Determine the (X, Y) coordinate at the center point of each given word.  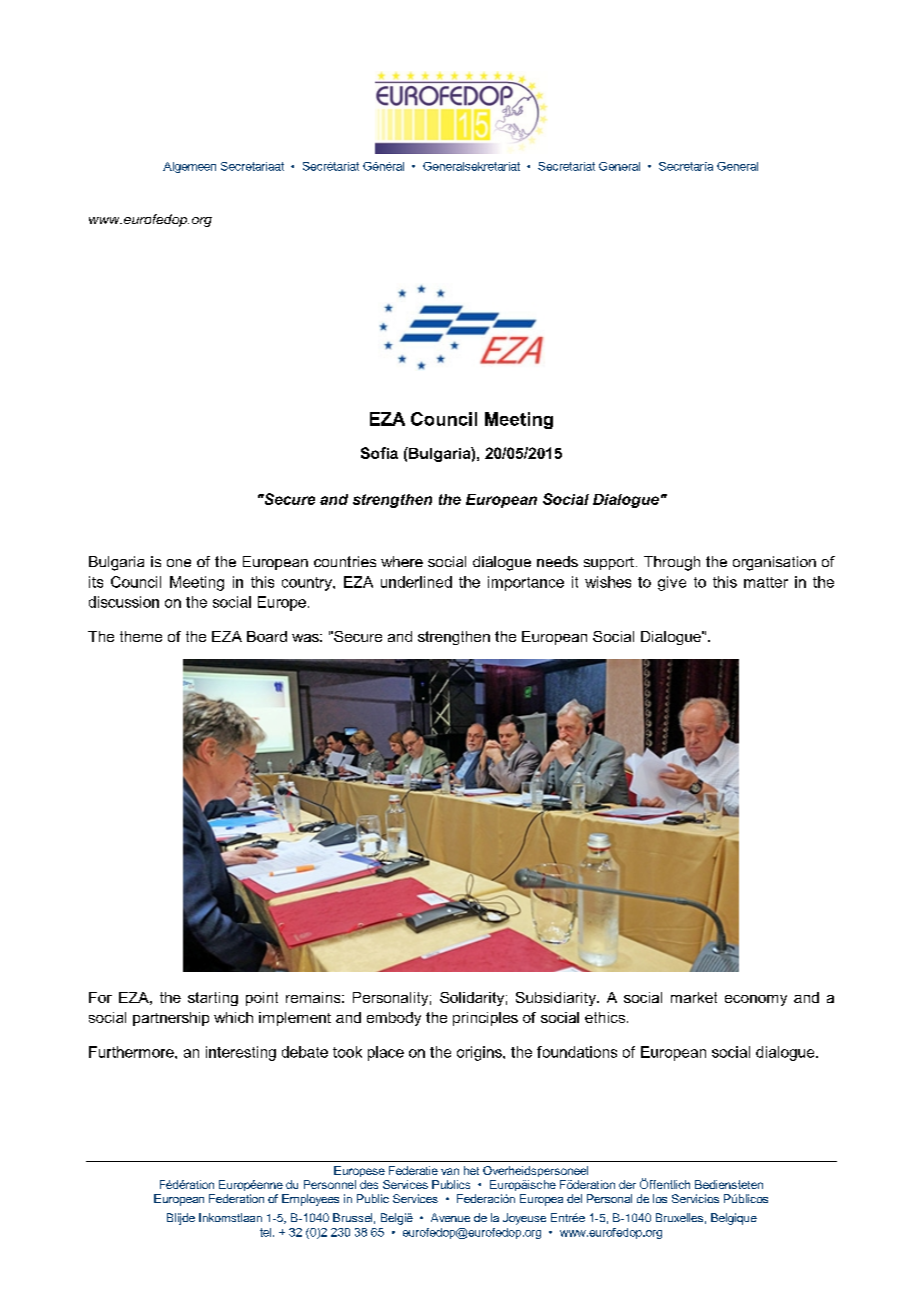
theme (141, 636)
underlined (416, 582)
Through (672, 563)
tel (265, 1232)
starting (213, 999)
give (672, 583)
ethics (606, 1017)
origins (480, 1053)
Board (267, 636)
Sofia (379, 453)
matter (766, 582)
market (694, 997)
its (96, 582)
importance (526, 583)
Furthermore (132, 1052)
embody (394, 1019)
